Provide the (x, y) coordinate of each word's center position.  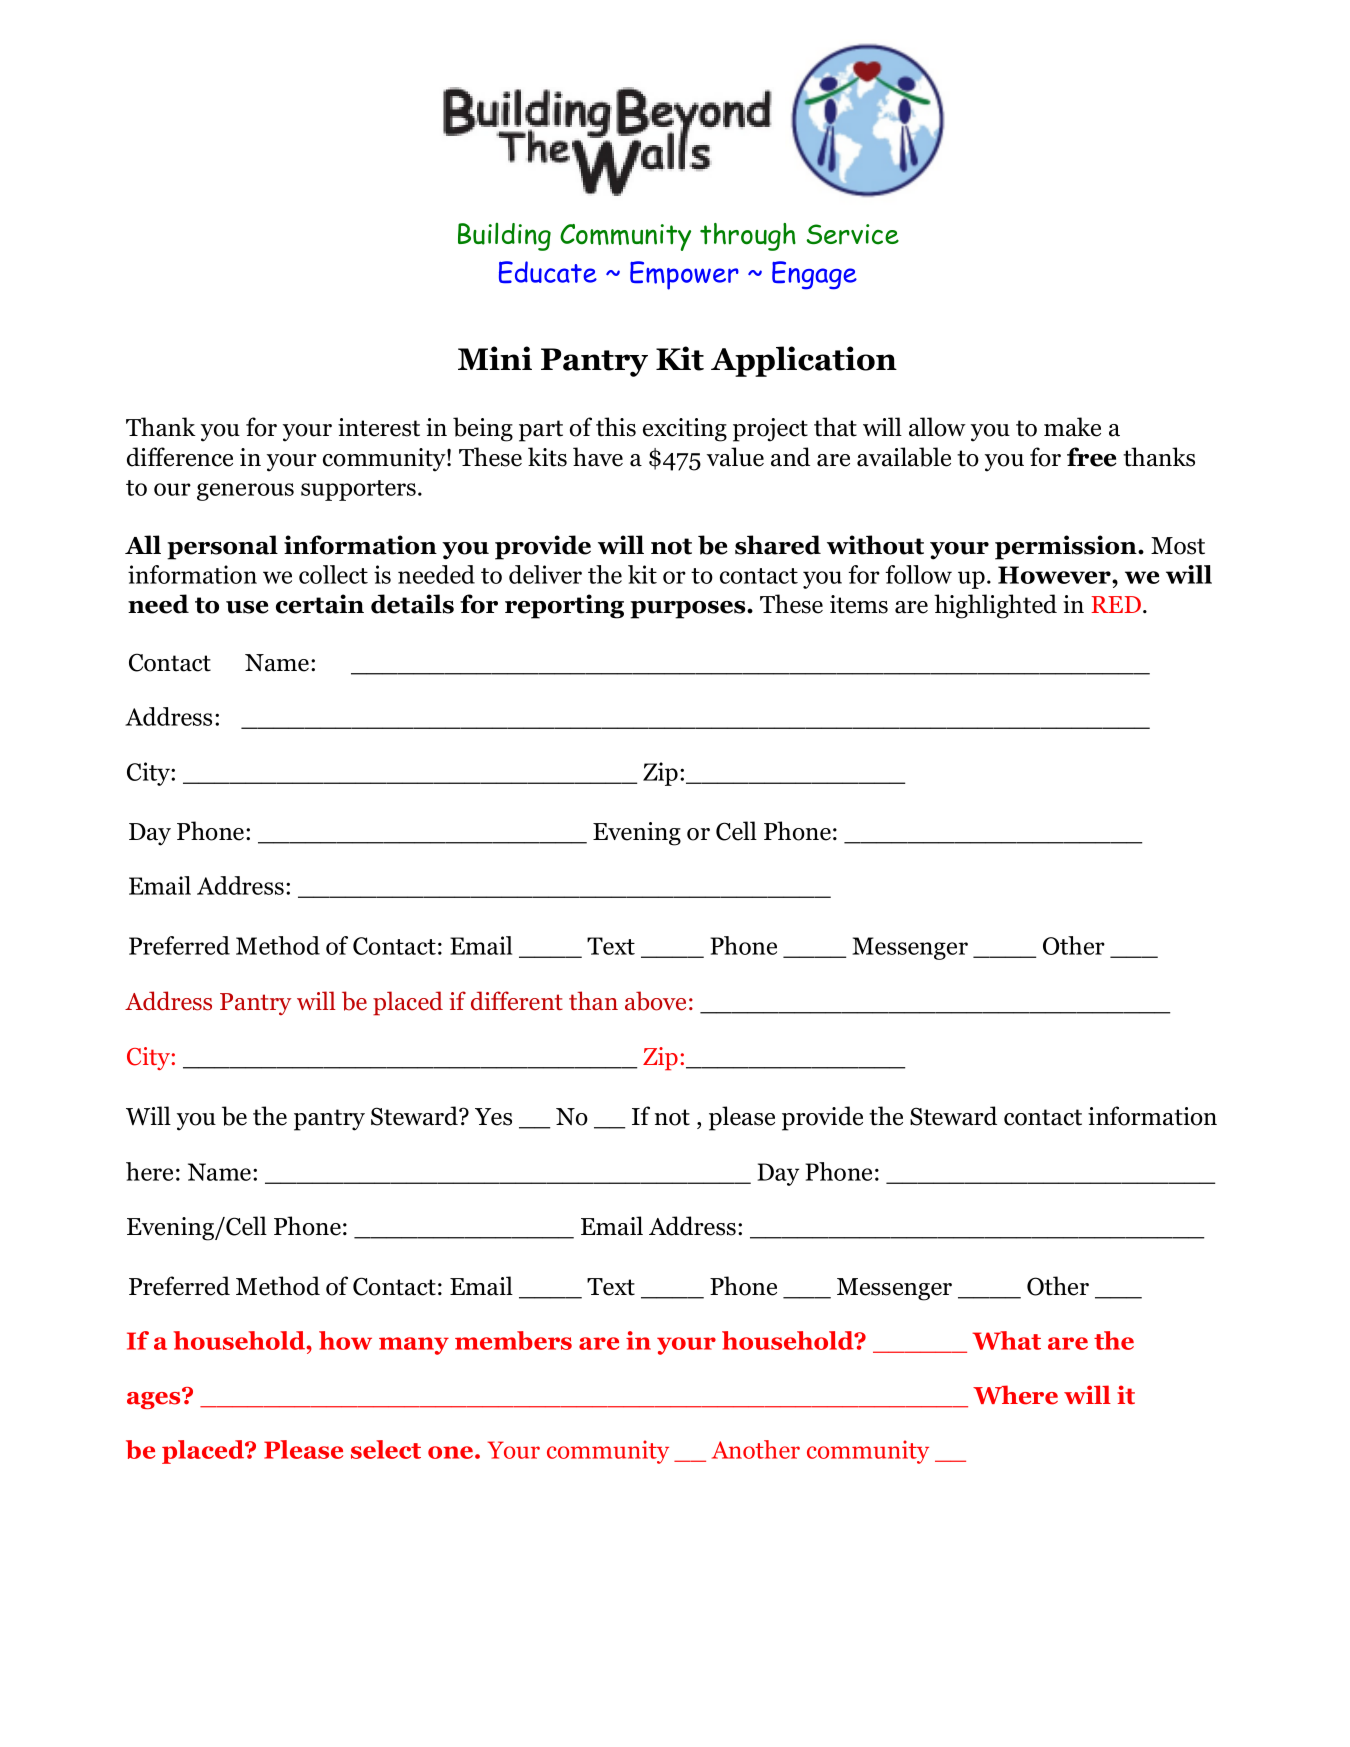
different (517, 1001)
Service (852, 234)
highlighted (995, 606)
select (386, 1449)
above (655, 1001)
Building (504, 237)
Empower (684, 275)
